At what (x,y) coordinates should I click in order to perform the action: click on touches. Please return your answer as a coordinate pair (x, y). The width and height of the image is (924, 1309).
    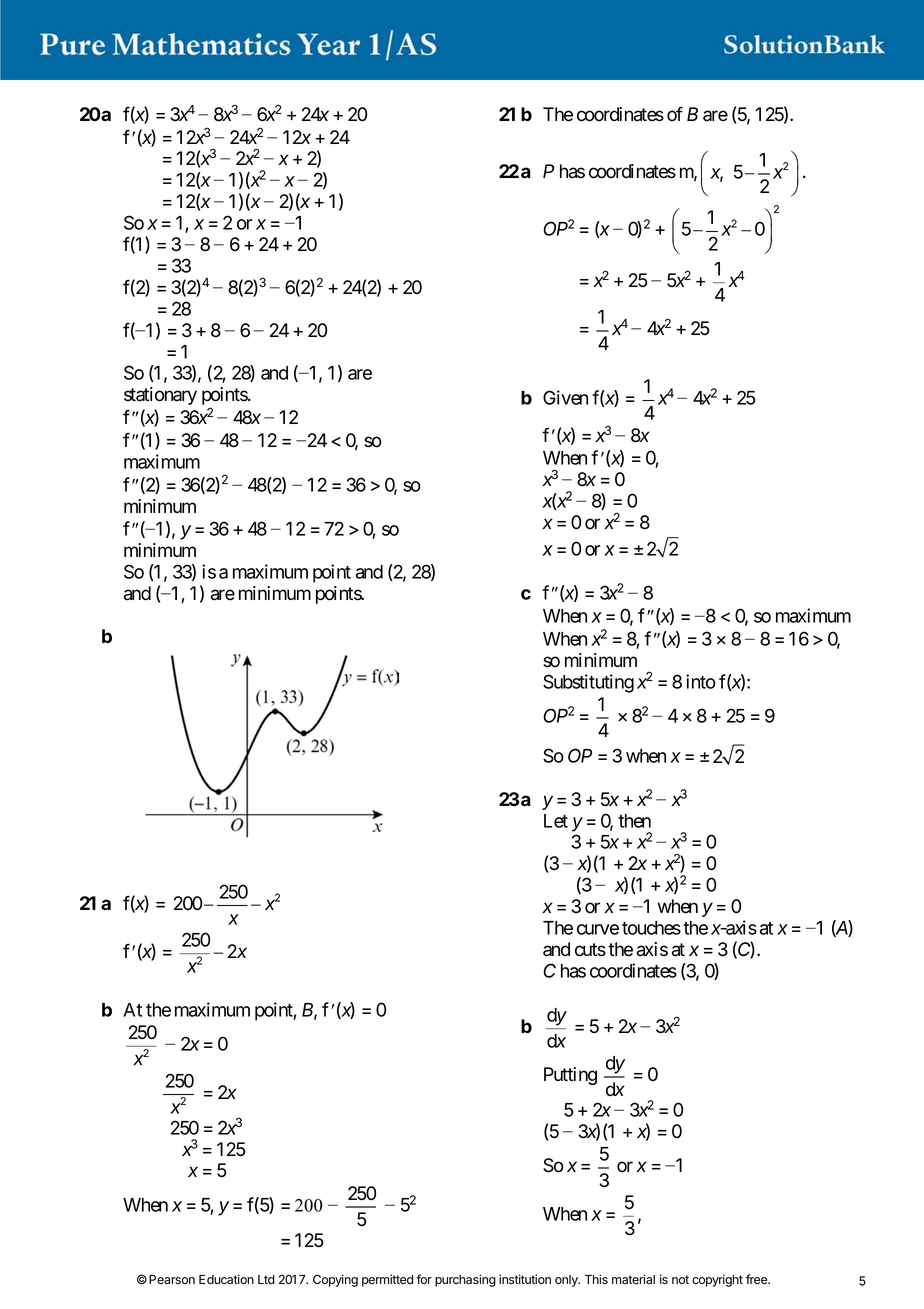
    Looking at the image, I should click on (651, 928).
